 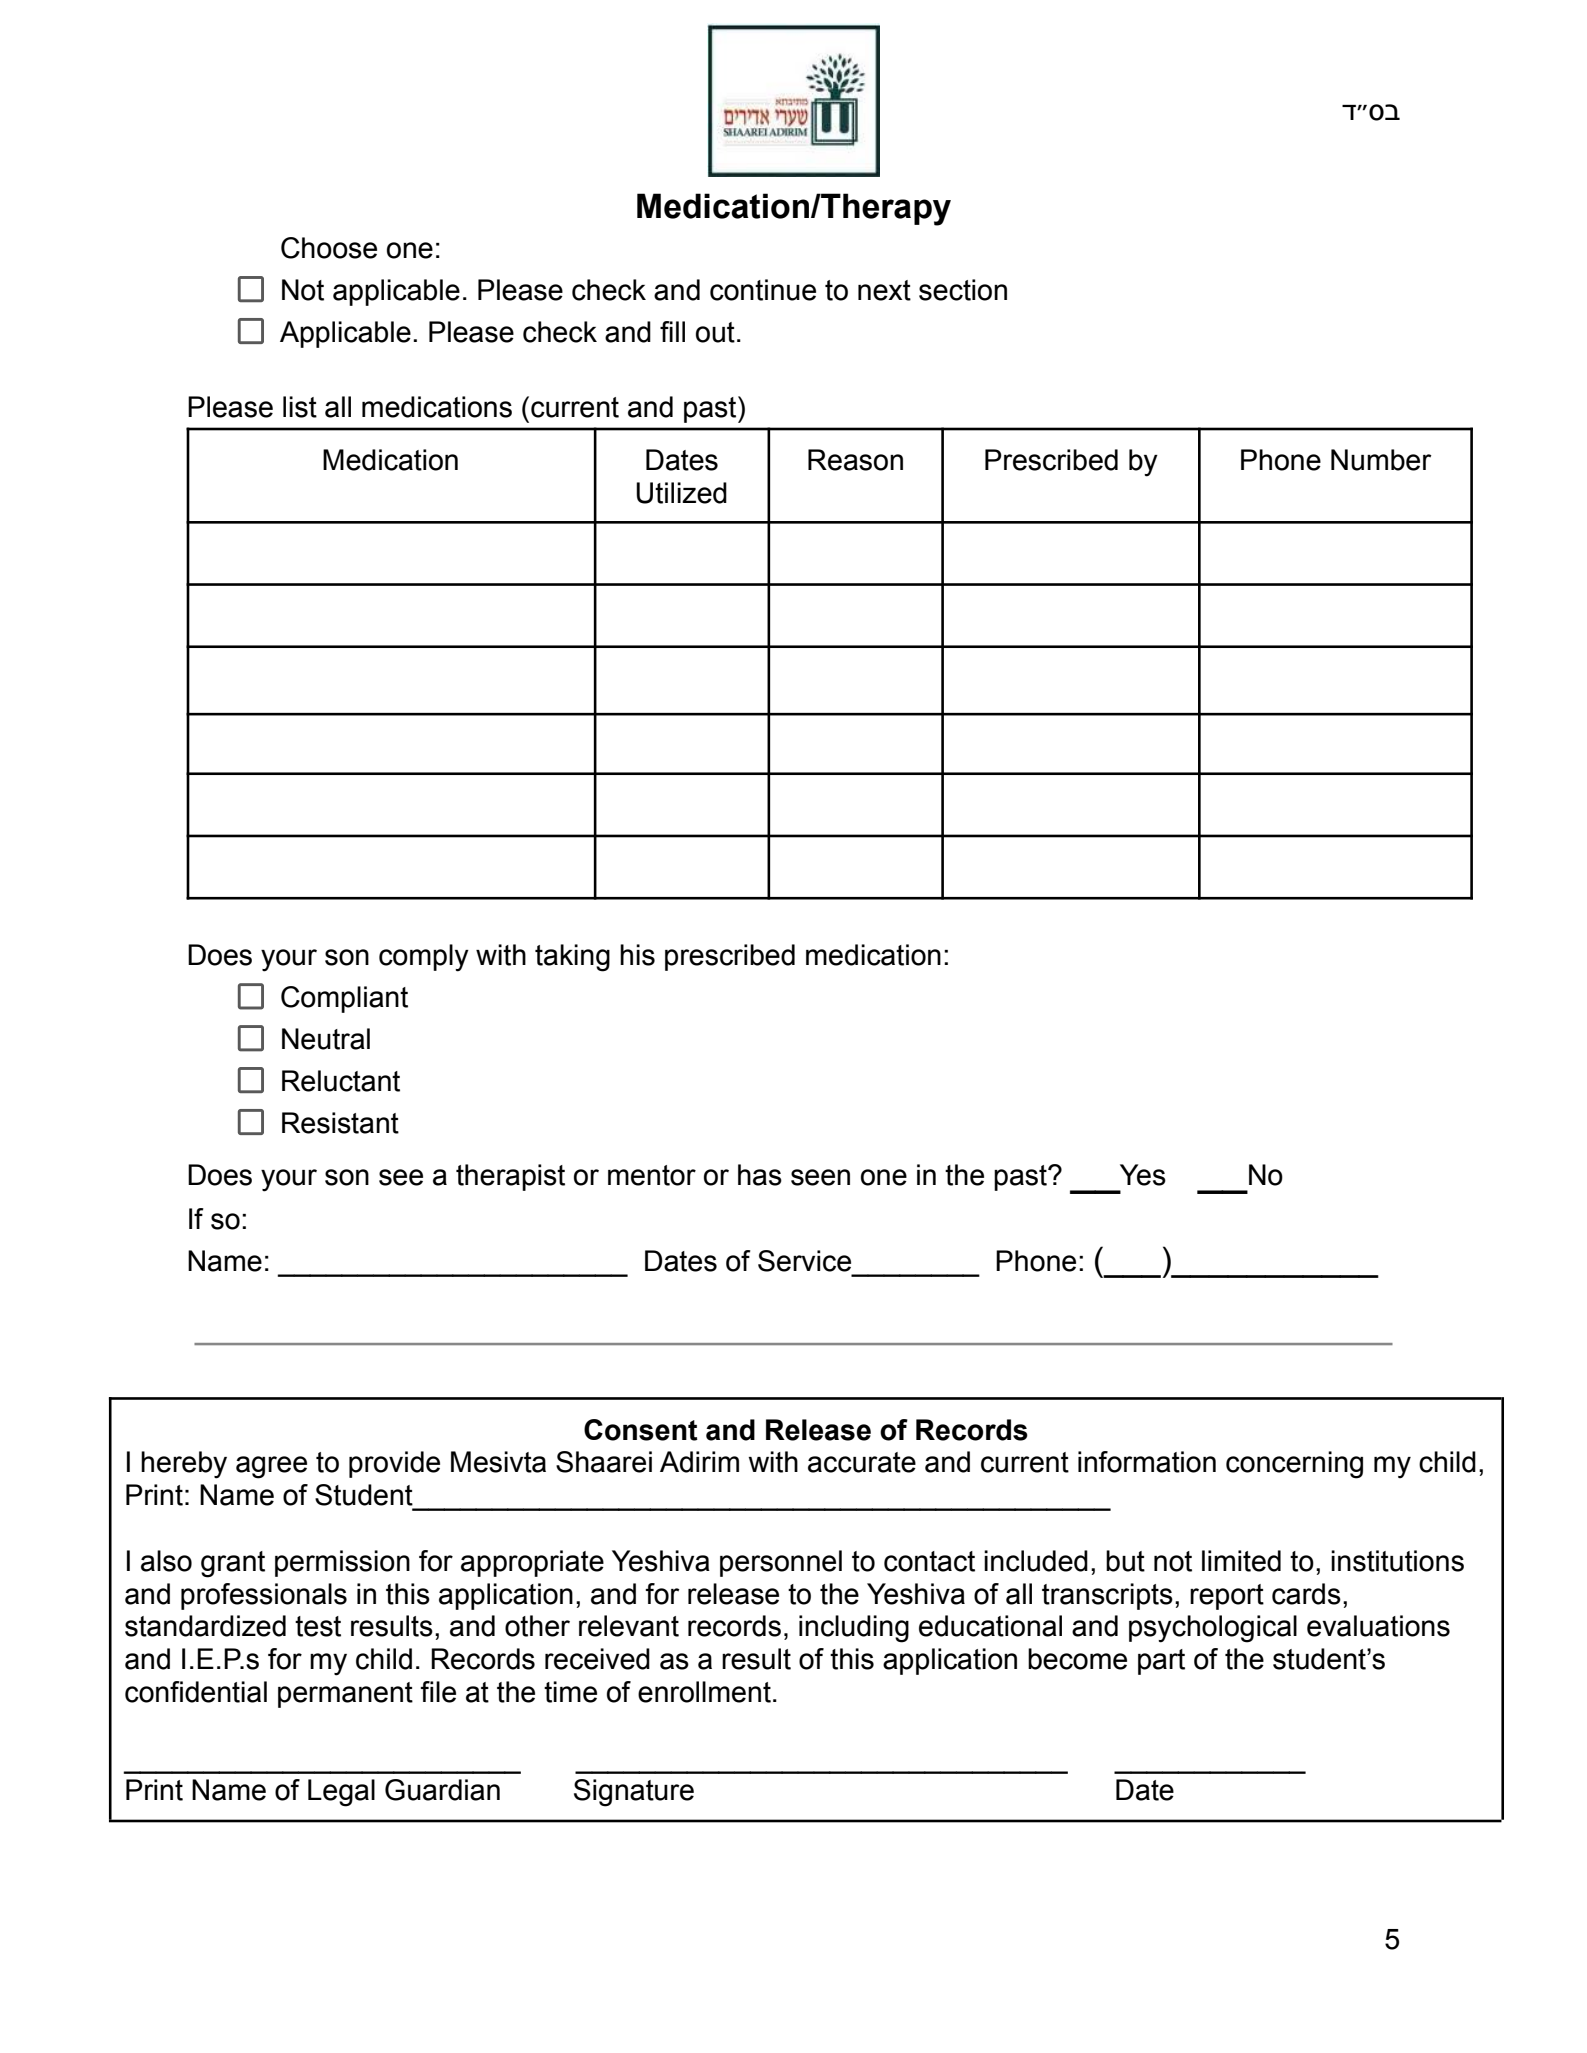 I want to click on part, so click(x=1161, y=1662).
